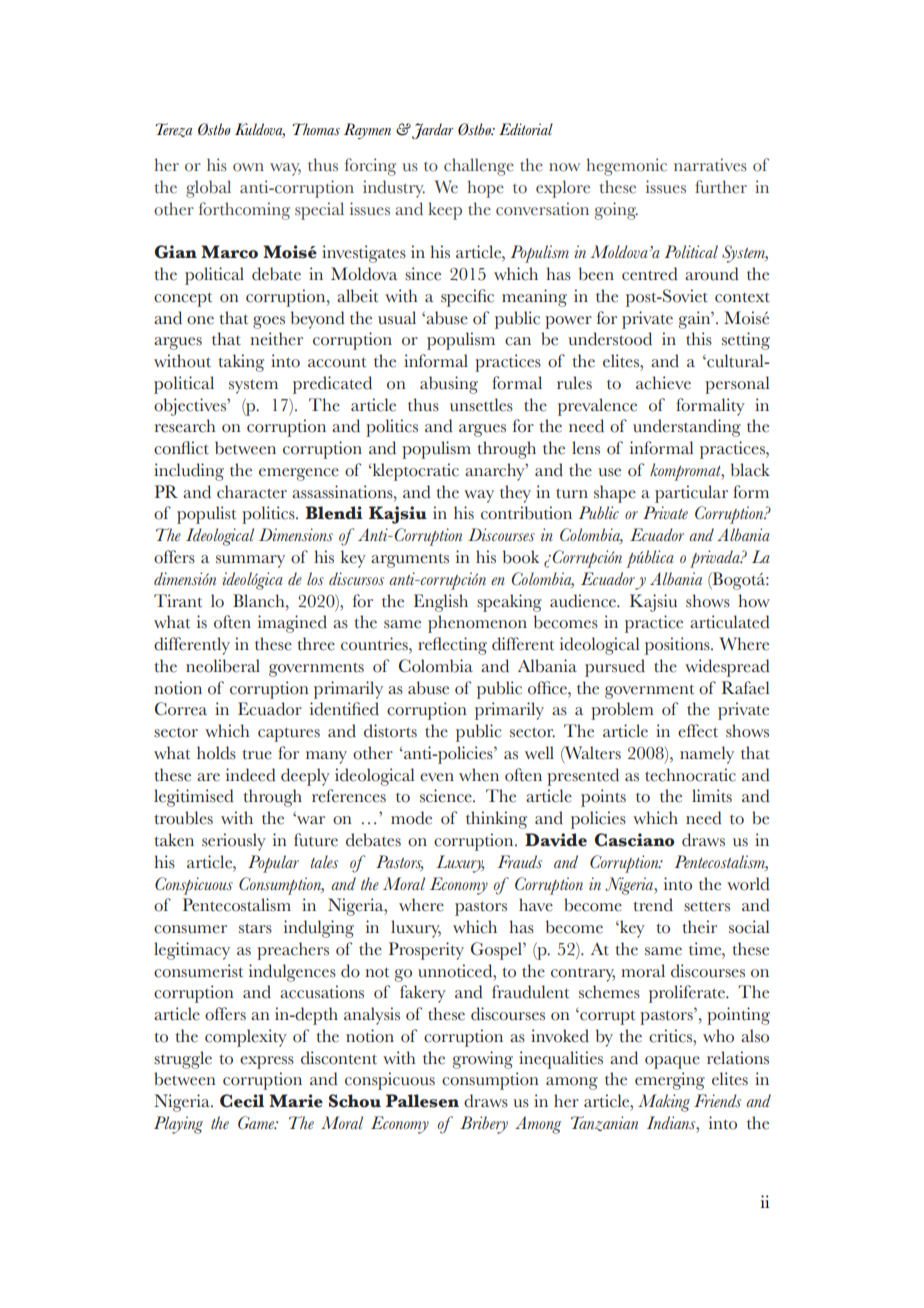  Describe the element at coordinates (479, 775) in the screenshot. I see `when` at that location.
